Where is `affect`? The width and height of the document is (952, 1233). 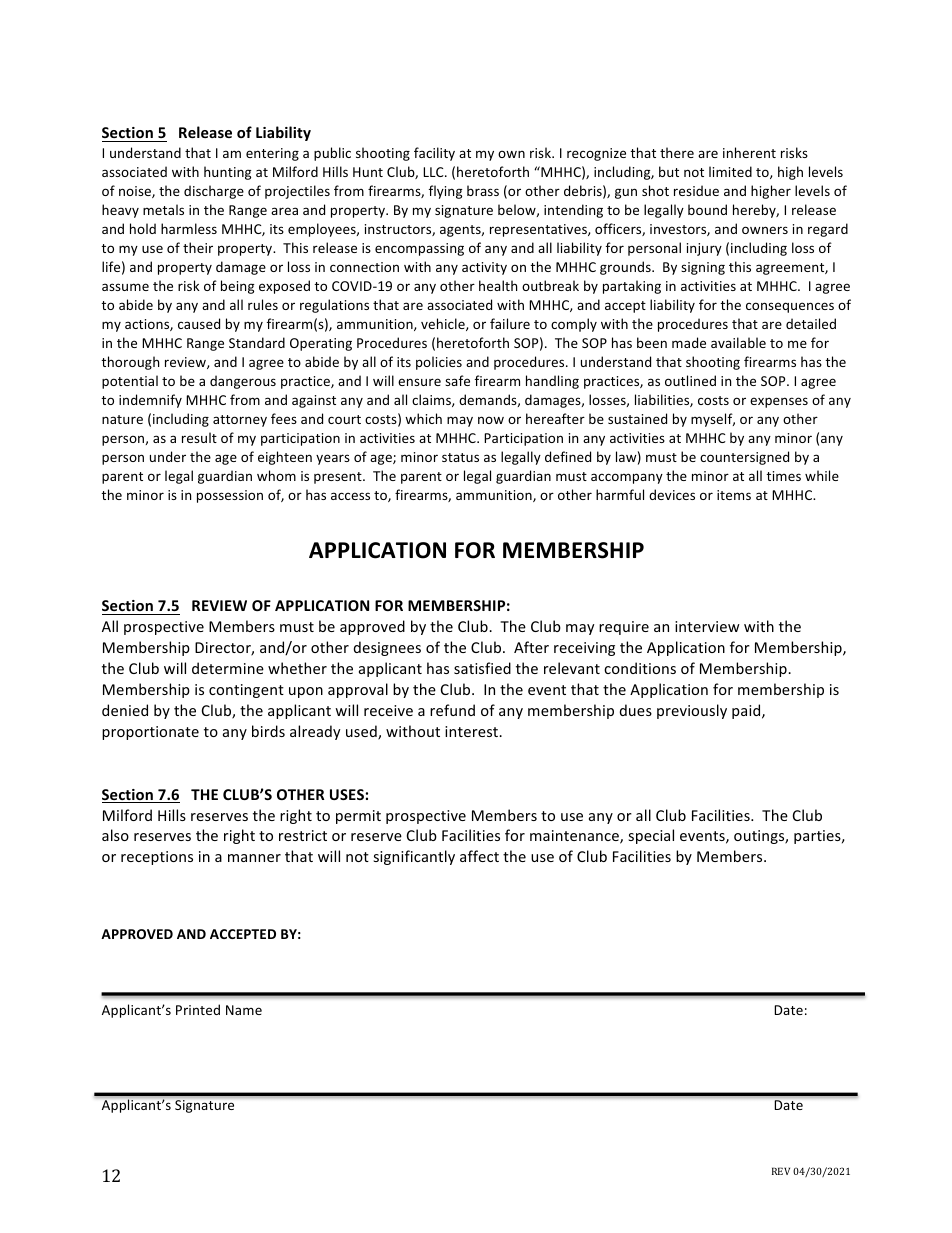 affect is located at coordinates (479, 856).
